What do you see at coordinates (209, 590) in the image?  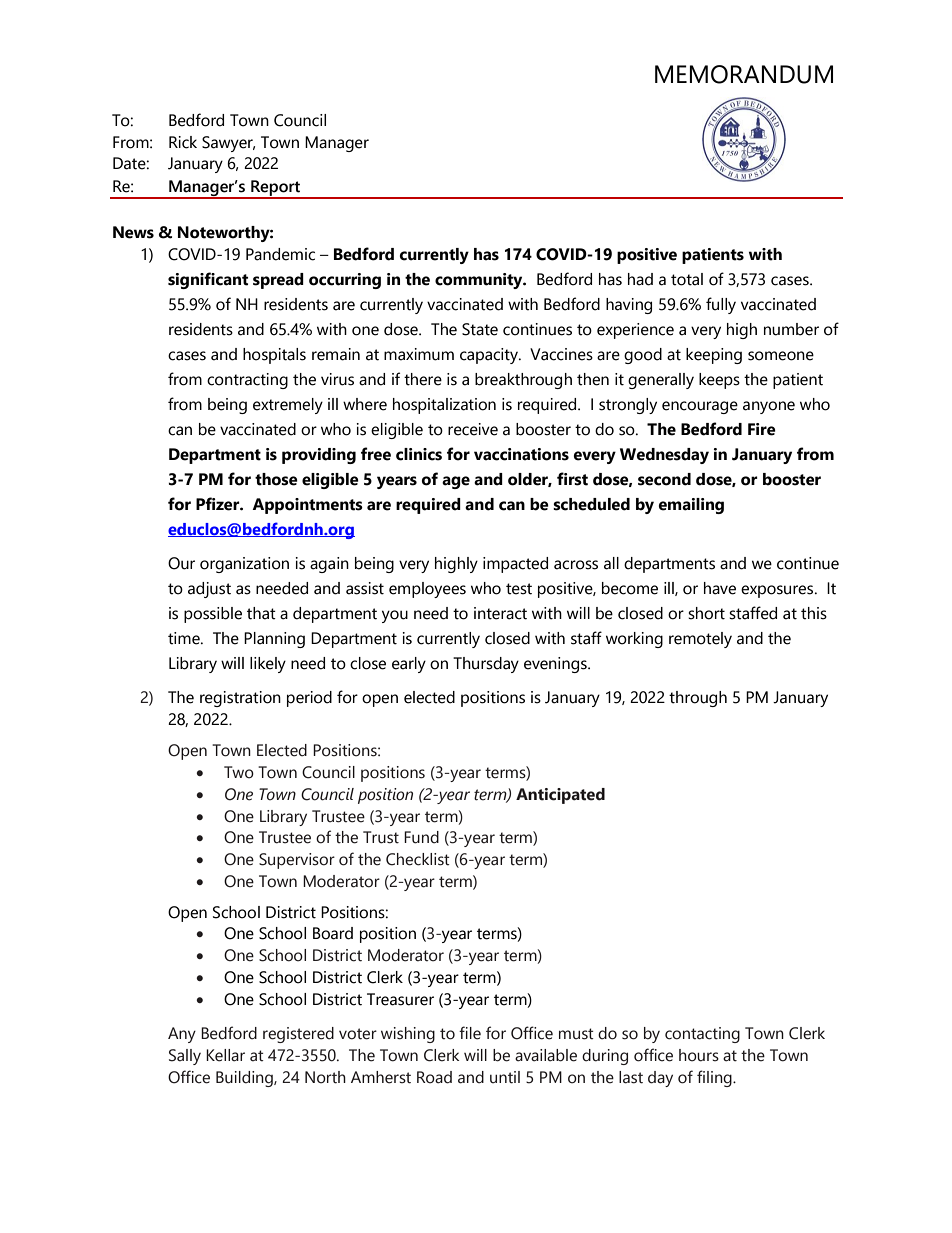 I see `adjust` at bounding box center [209, 590].
